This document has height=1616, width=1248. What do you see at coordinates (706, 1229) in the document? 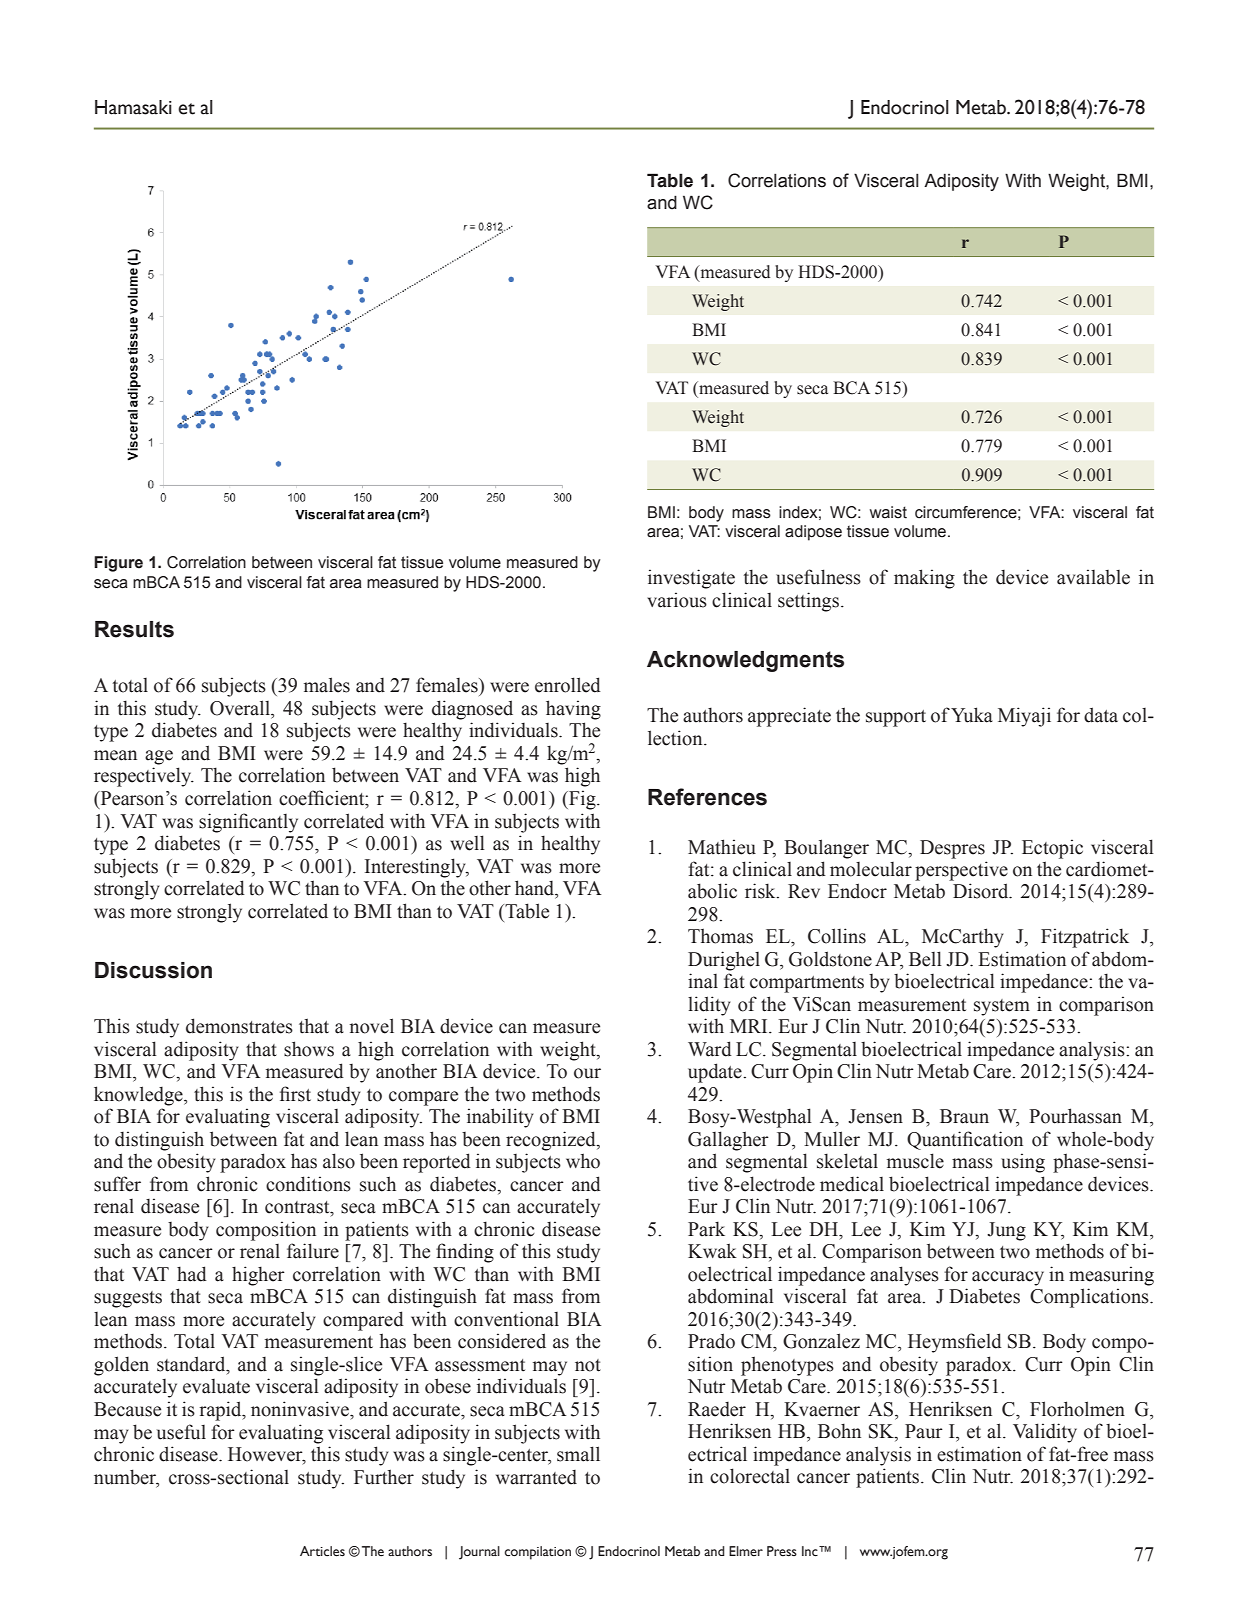
I see `Park` at bounding box center [706, 1229].
